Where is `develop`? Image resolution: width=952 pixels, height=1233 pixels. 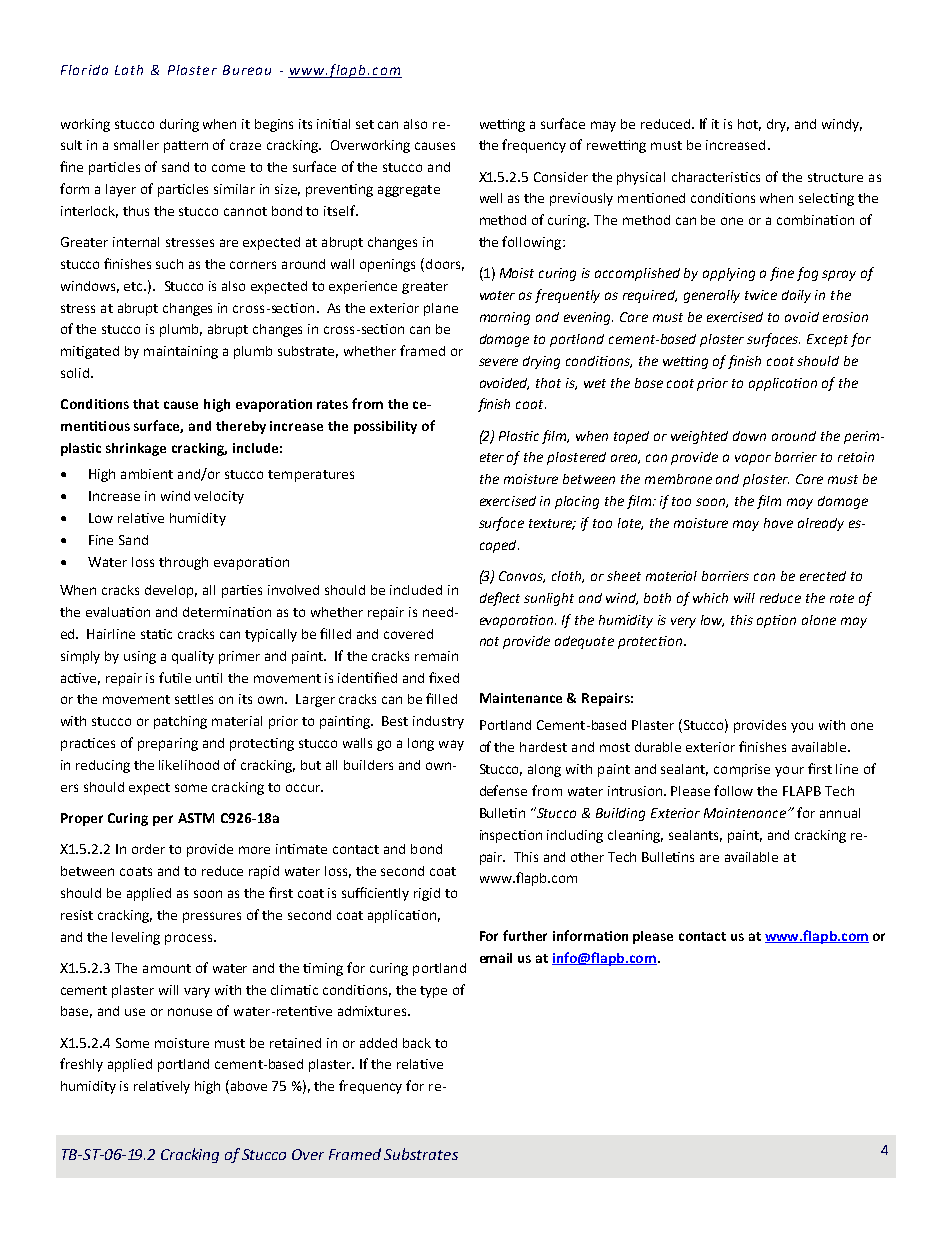 develop is located at coordinates (171, 591).
